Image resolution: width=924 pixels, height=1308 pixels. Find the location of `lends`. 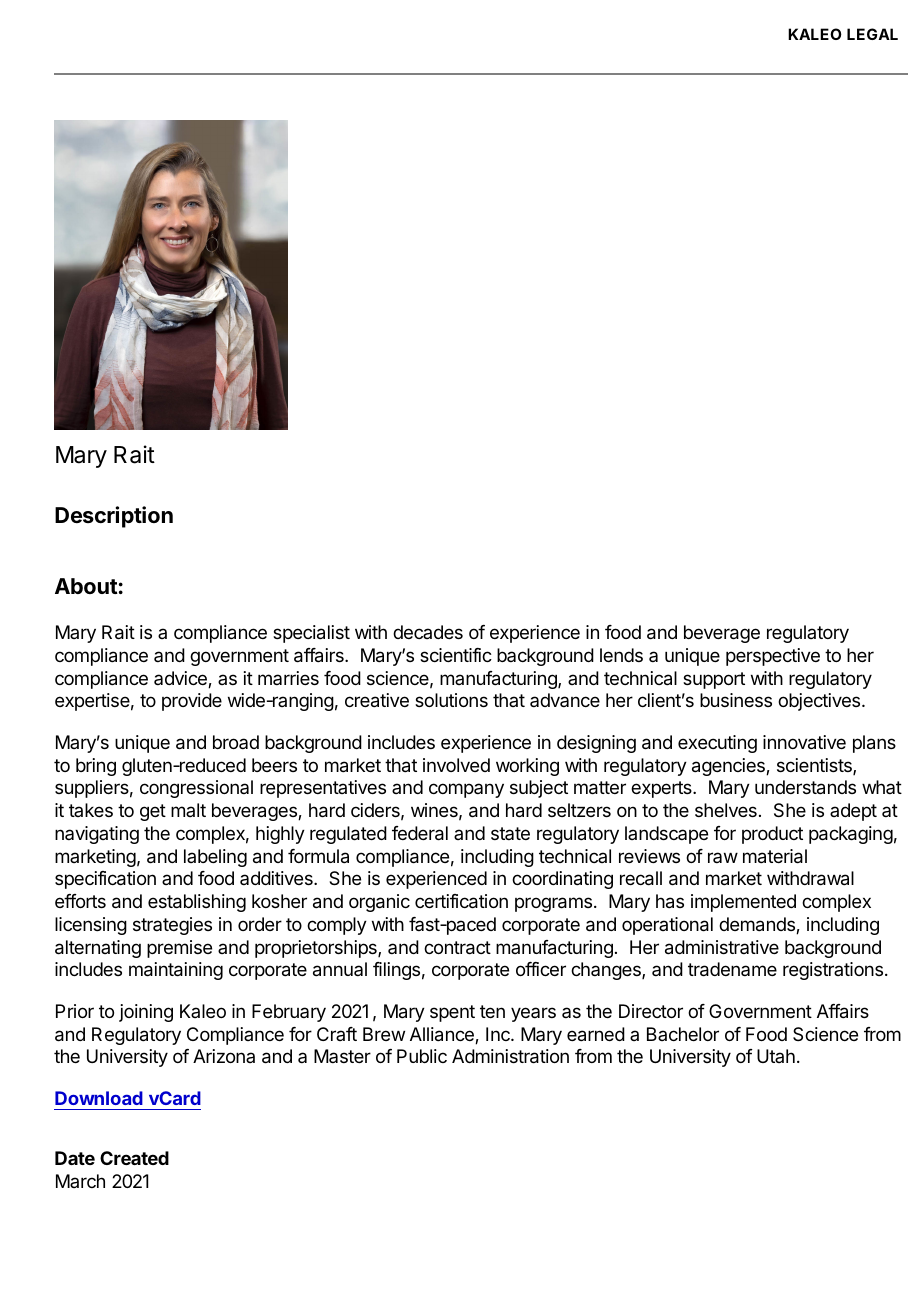

lends is located at coordinates (621, 655).
